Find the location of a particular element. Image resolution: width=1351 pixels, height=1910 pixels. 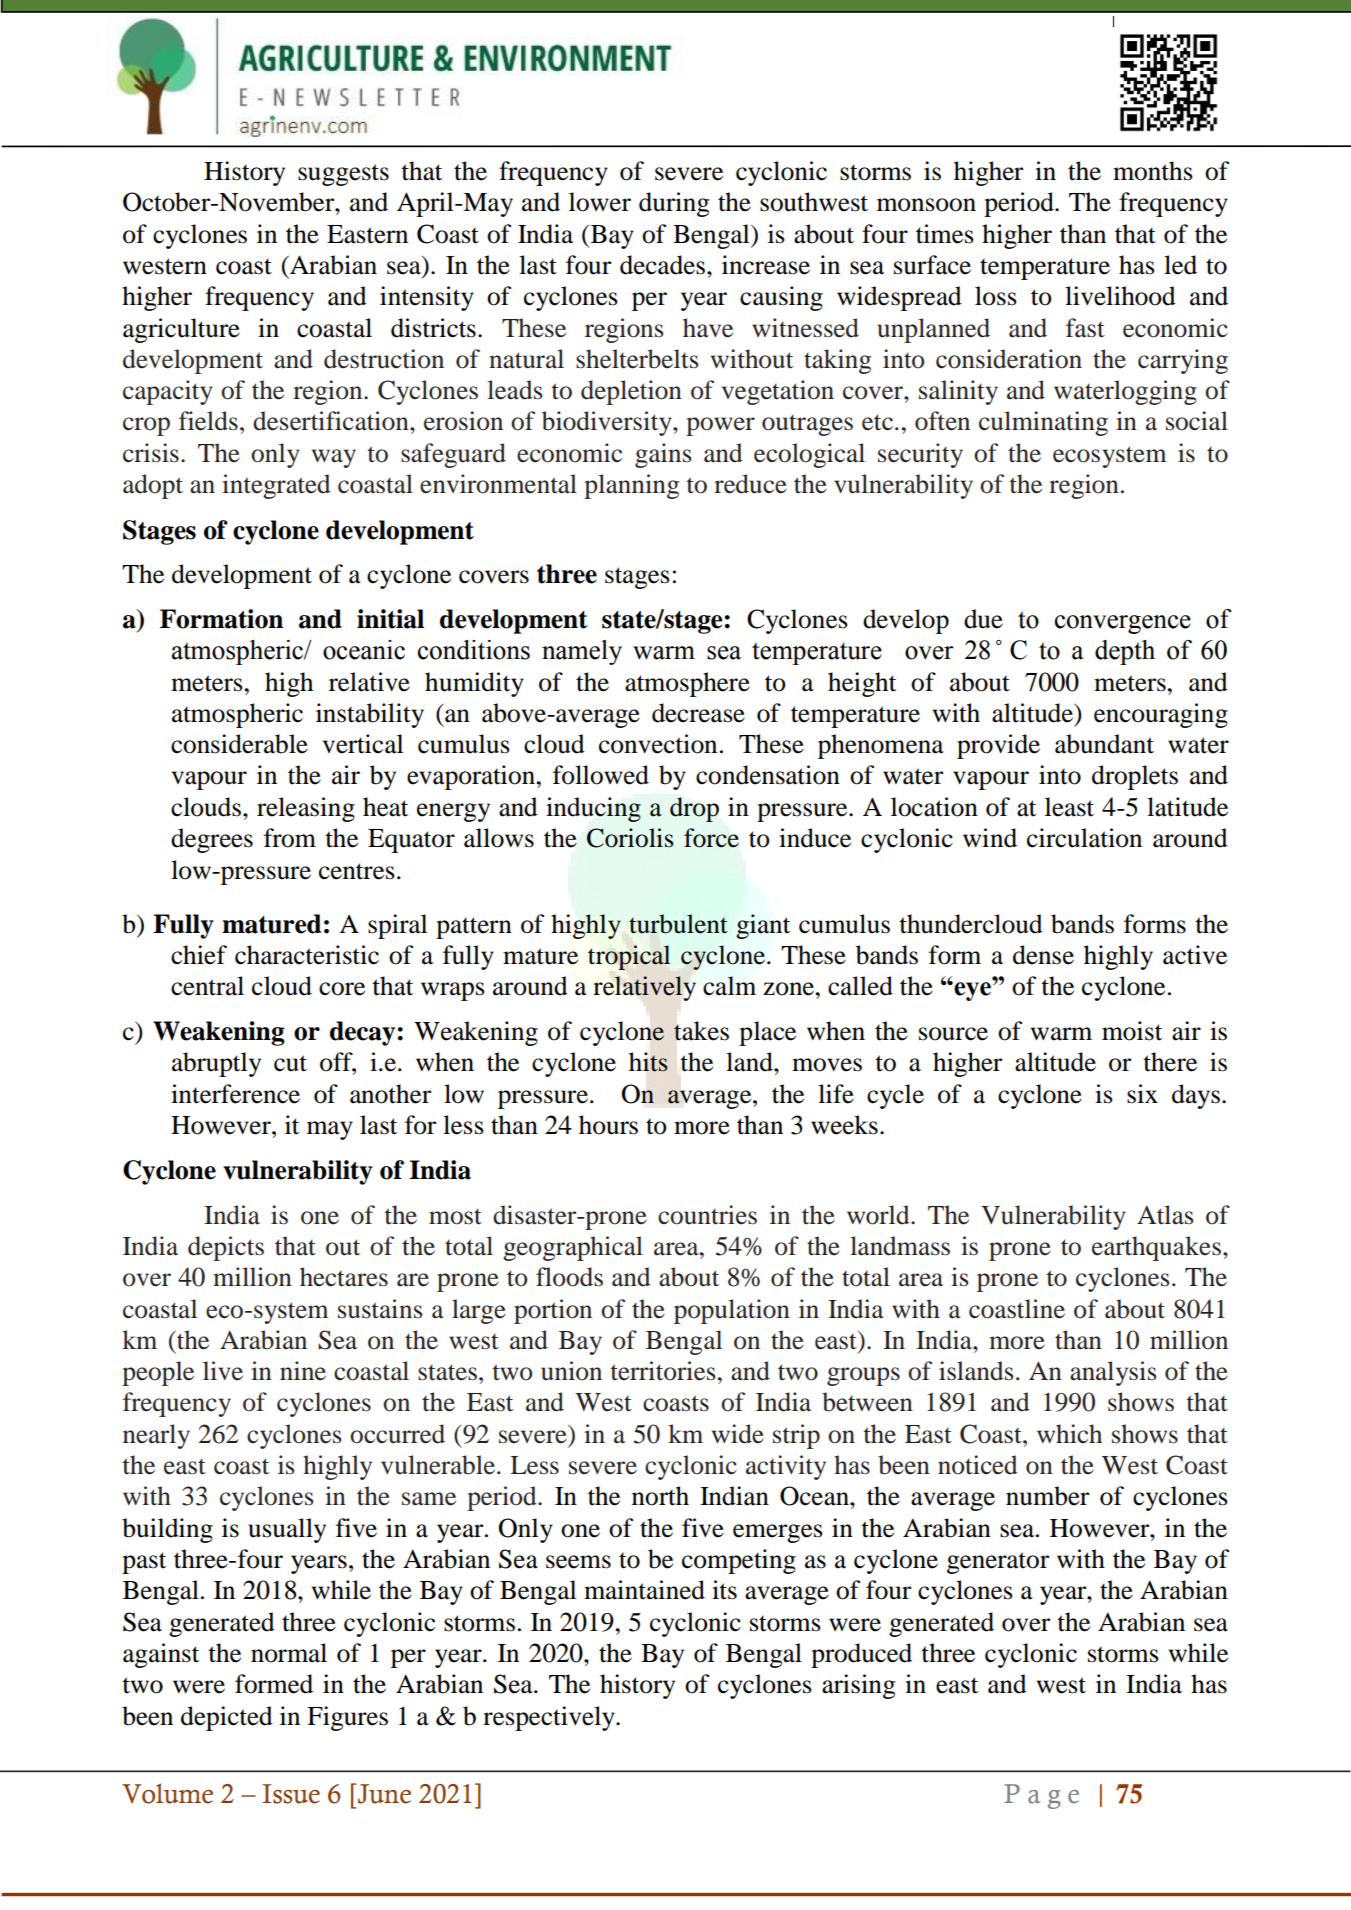

suggests is located at coordinates (343, 175).
